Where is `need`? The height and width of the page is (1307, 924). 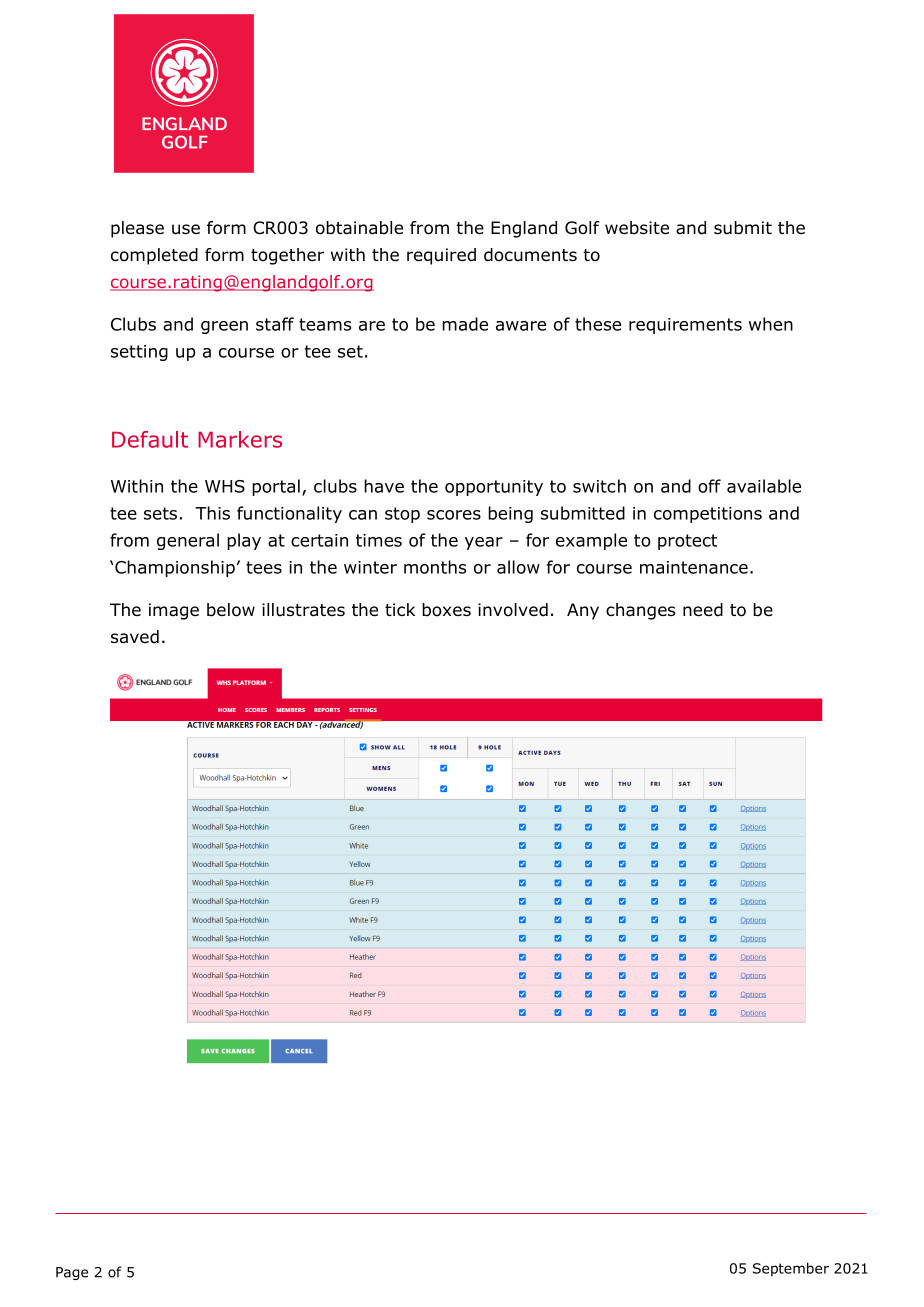
need is located at coordinates (703, 610).
